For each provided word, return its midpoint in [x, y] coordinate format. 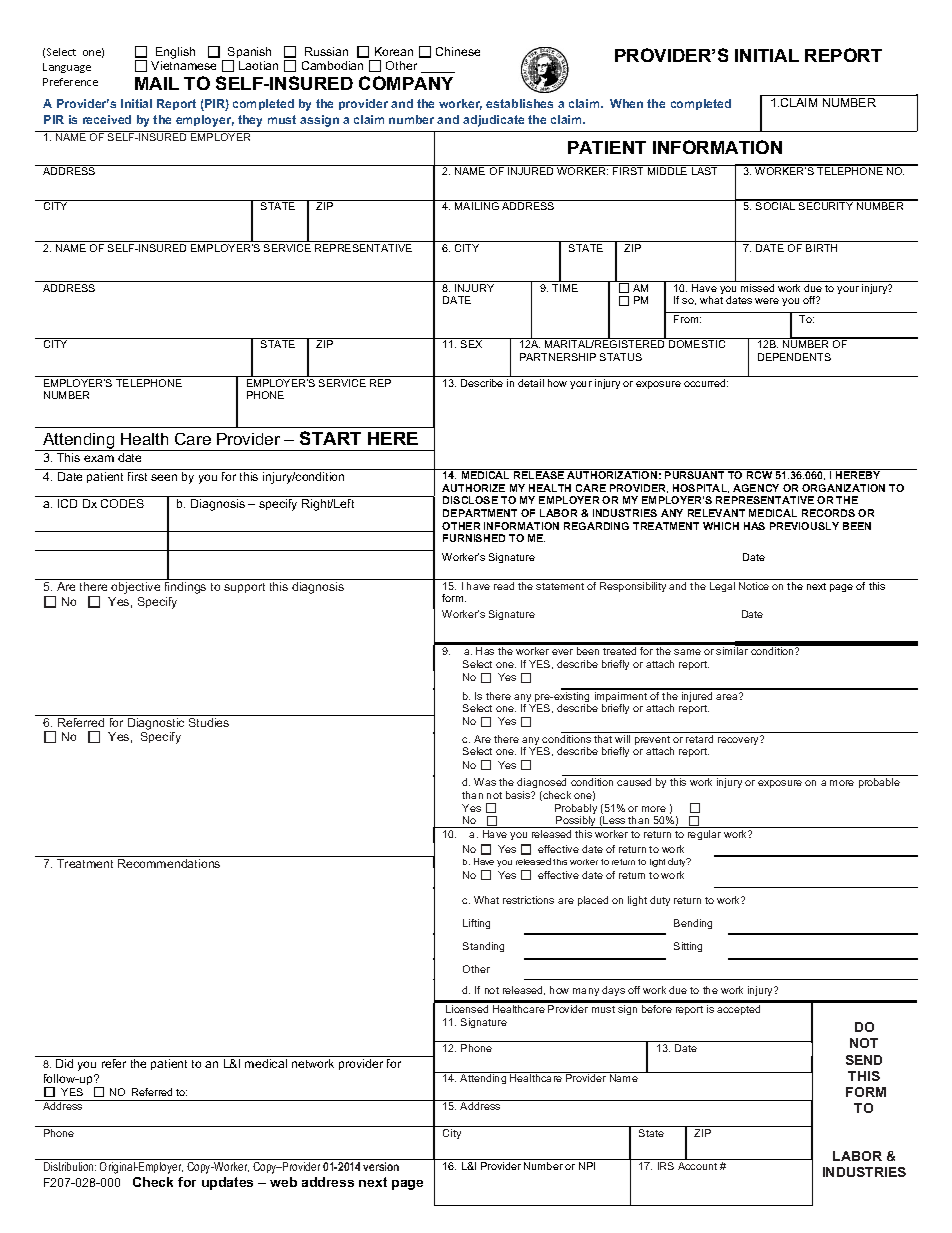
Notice [754, 586]
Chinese [458, 51]
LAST [704, 171]
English [175, 53]
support [244, 588]
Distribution [70, 1166]
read [504, 586]
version [381, 1166]
